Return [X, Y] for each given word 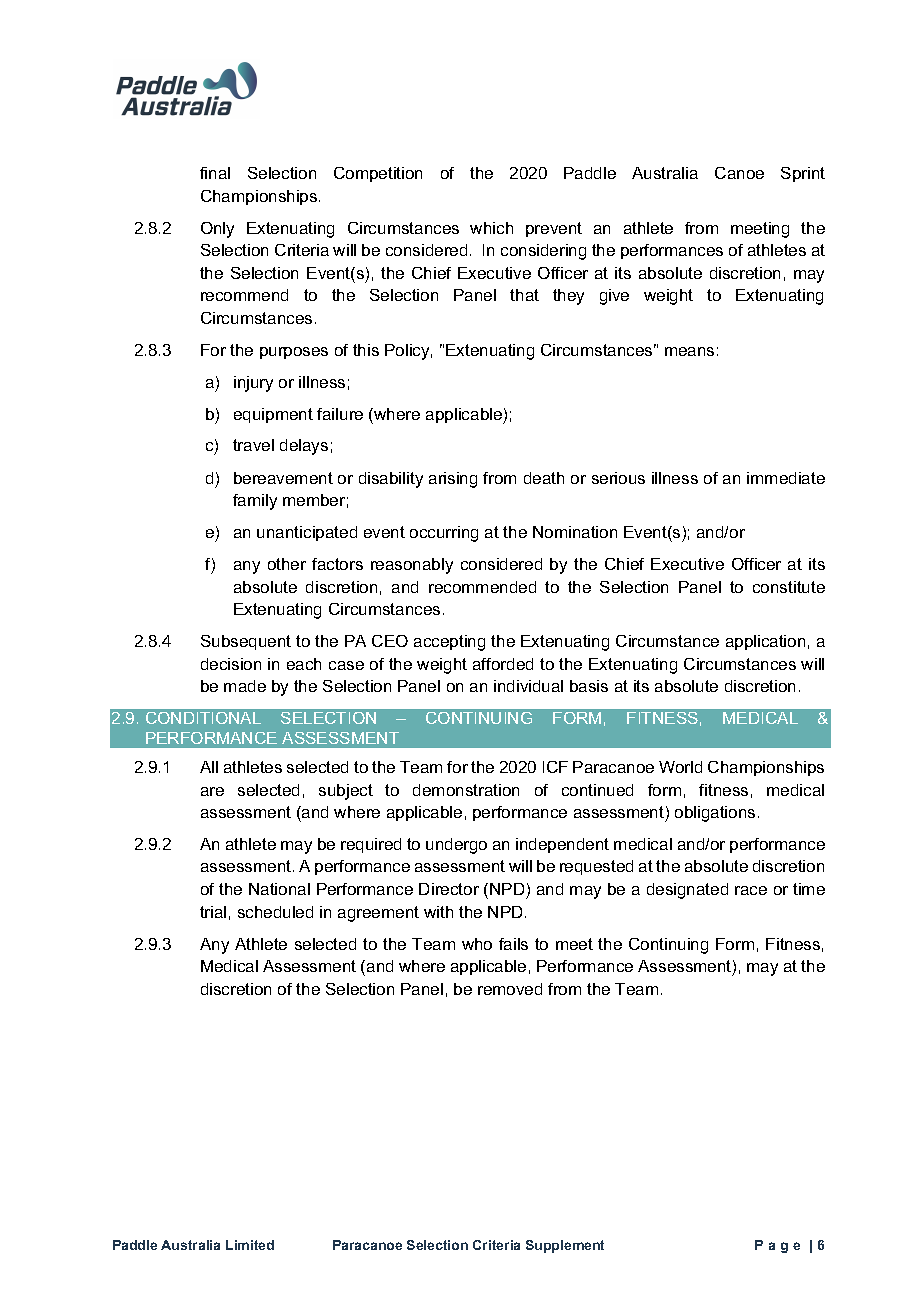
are [212, 791]
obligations [715, 814]
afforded [503, 664]
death [544, 478]
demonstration [466, 790]
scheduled [275, 912]
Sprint [803, 174]
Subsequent [246, 642]
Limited [250, 1245]
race [751, 890]
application [765, 642]
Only [217, 230]
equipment [273, 415]
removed [510, 989]
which [491, 228]
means [689, 351]
